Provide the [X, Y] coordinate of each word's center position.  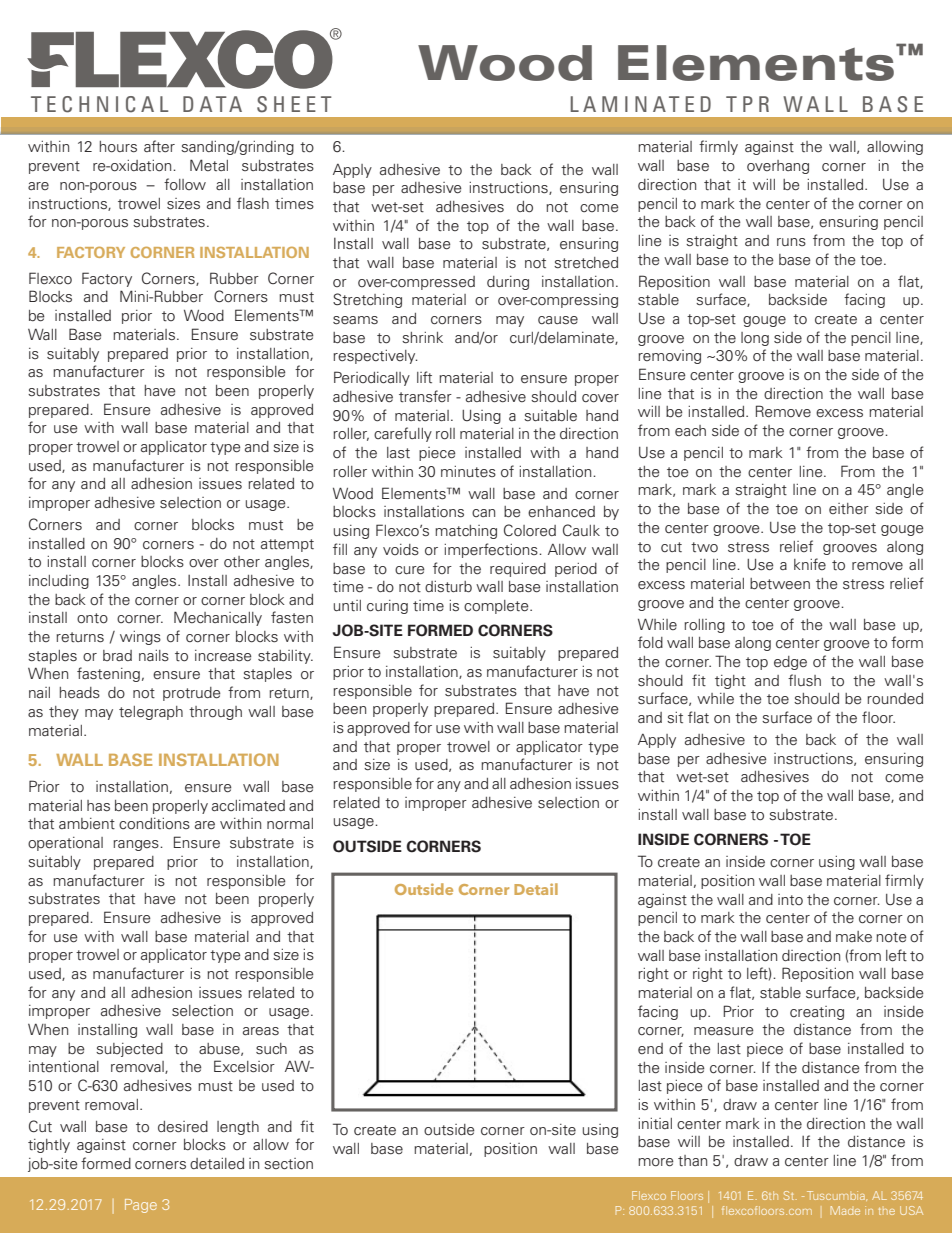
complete [497, 607]
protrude [192, 694]
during [508, 283]
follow [185, 184]
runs [791, 242]
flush [804, 680]
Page [141, 1206]
